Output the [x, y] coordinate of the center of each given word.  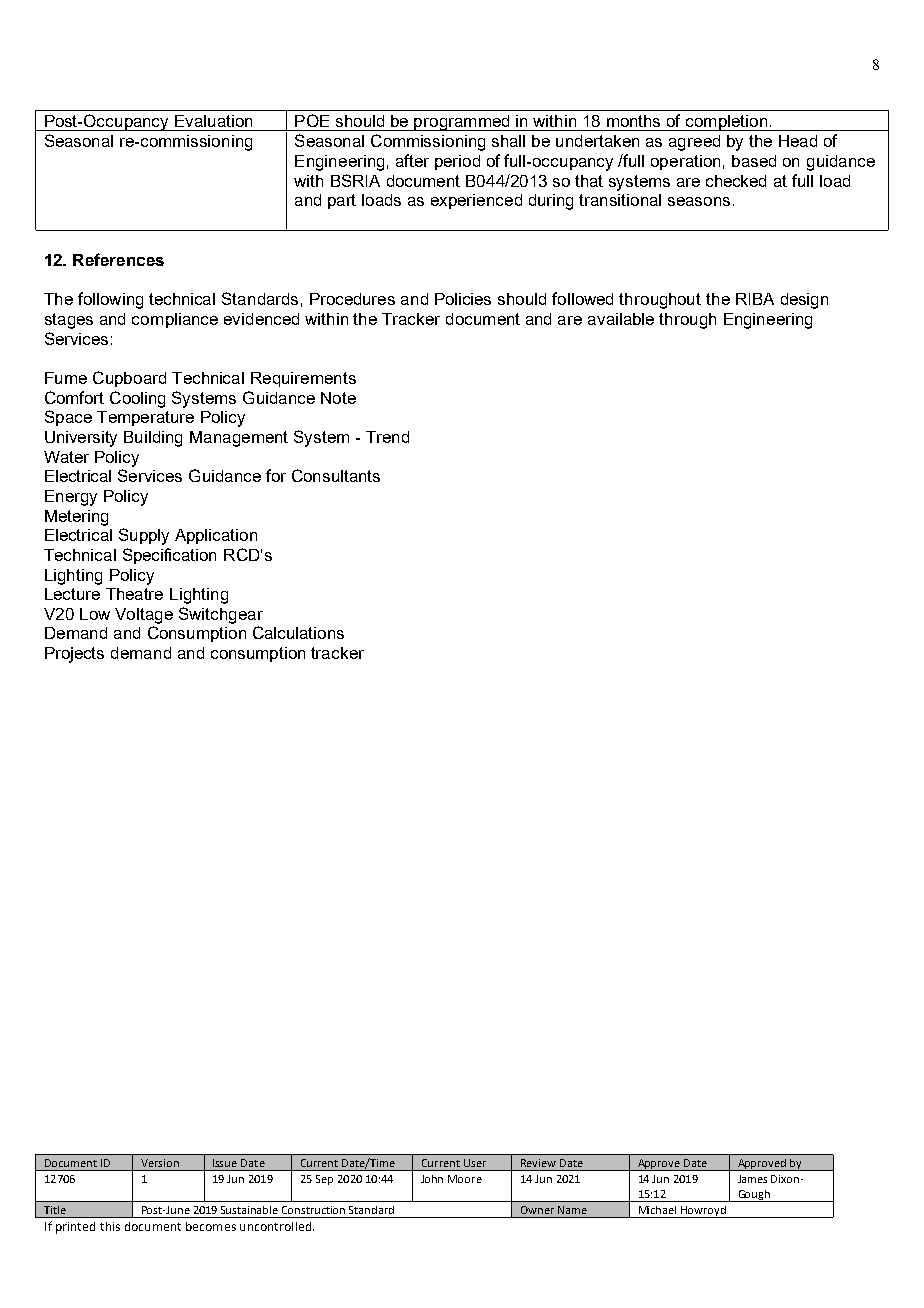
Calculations [298, 632]
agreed [694, 143]
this [110, 1226]
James [752, 1179]
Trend [387, 437]
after [412, 160]
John [432, 1179]
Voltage [144, 616]
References [118, 259]
